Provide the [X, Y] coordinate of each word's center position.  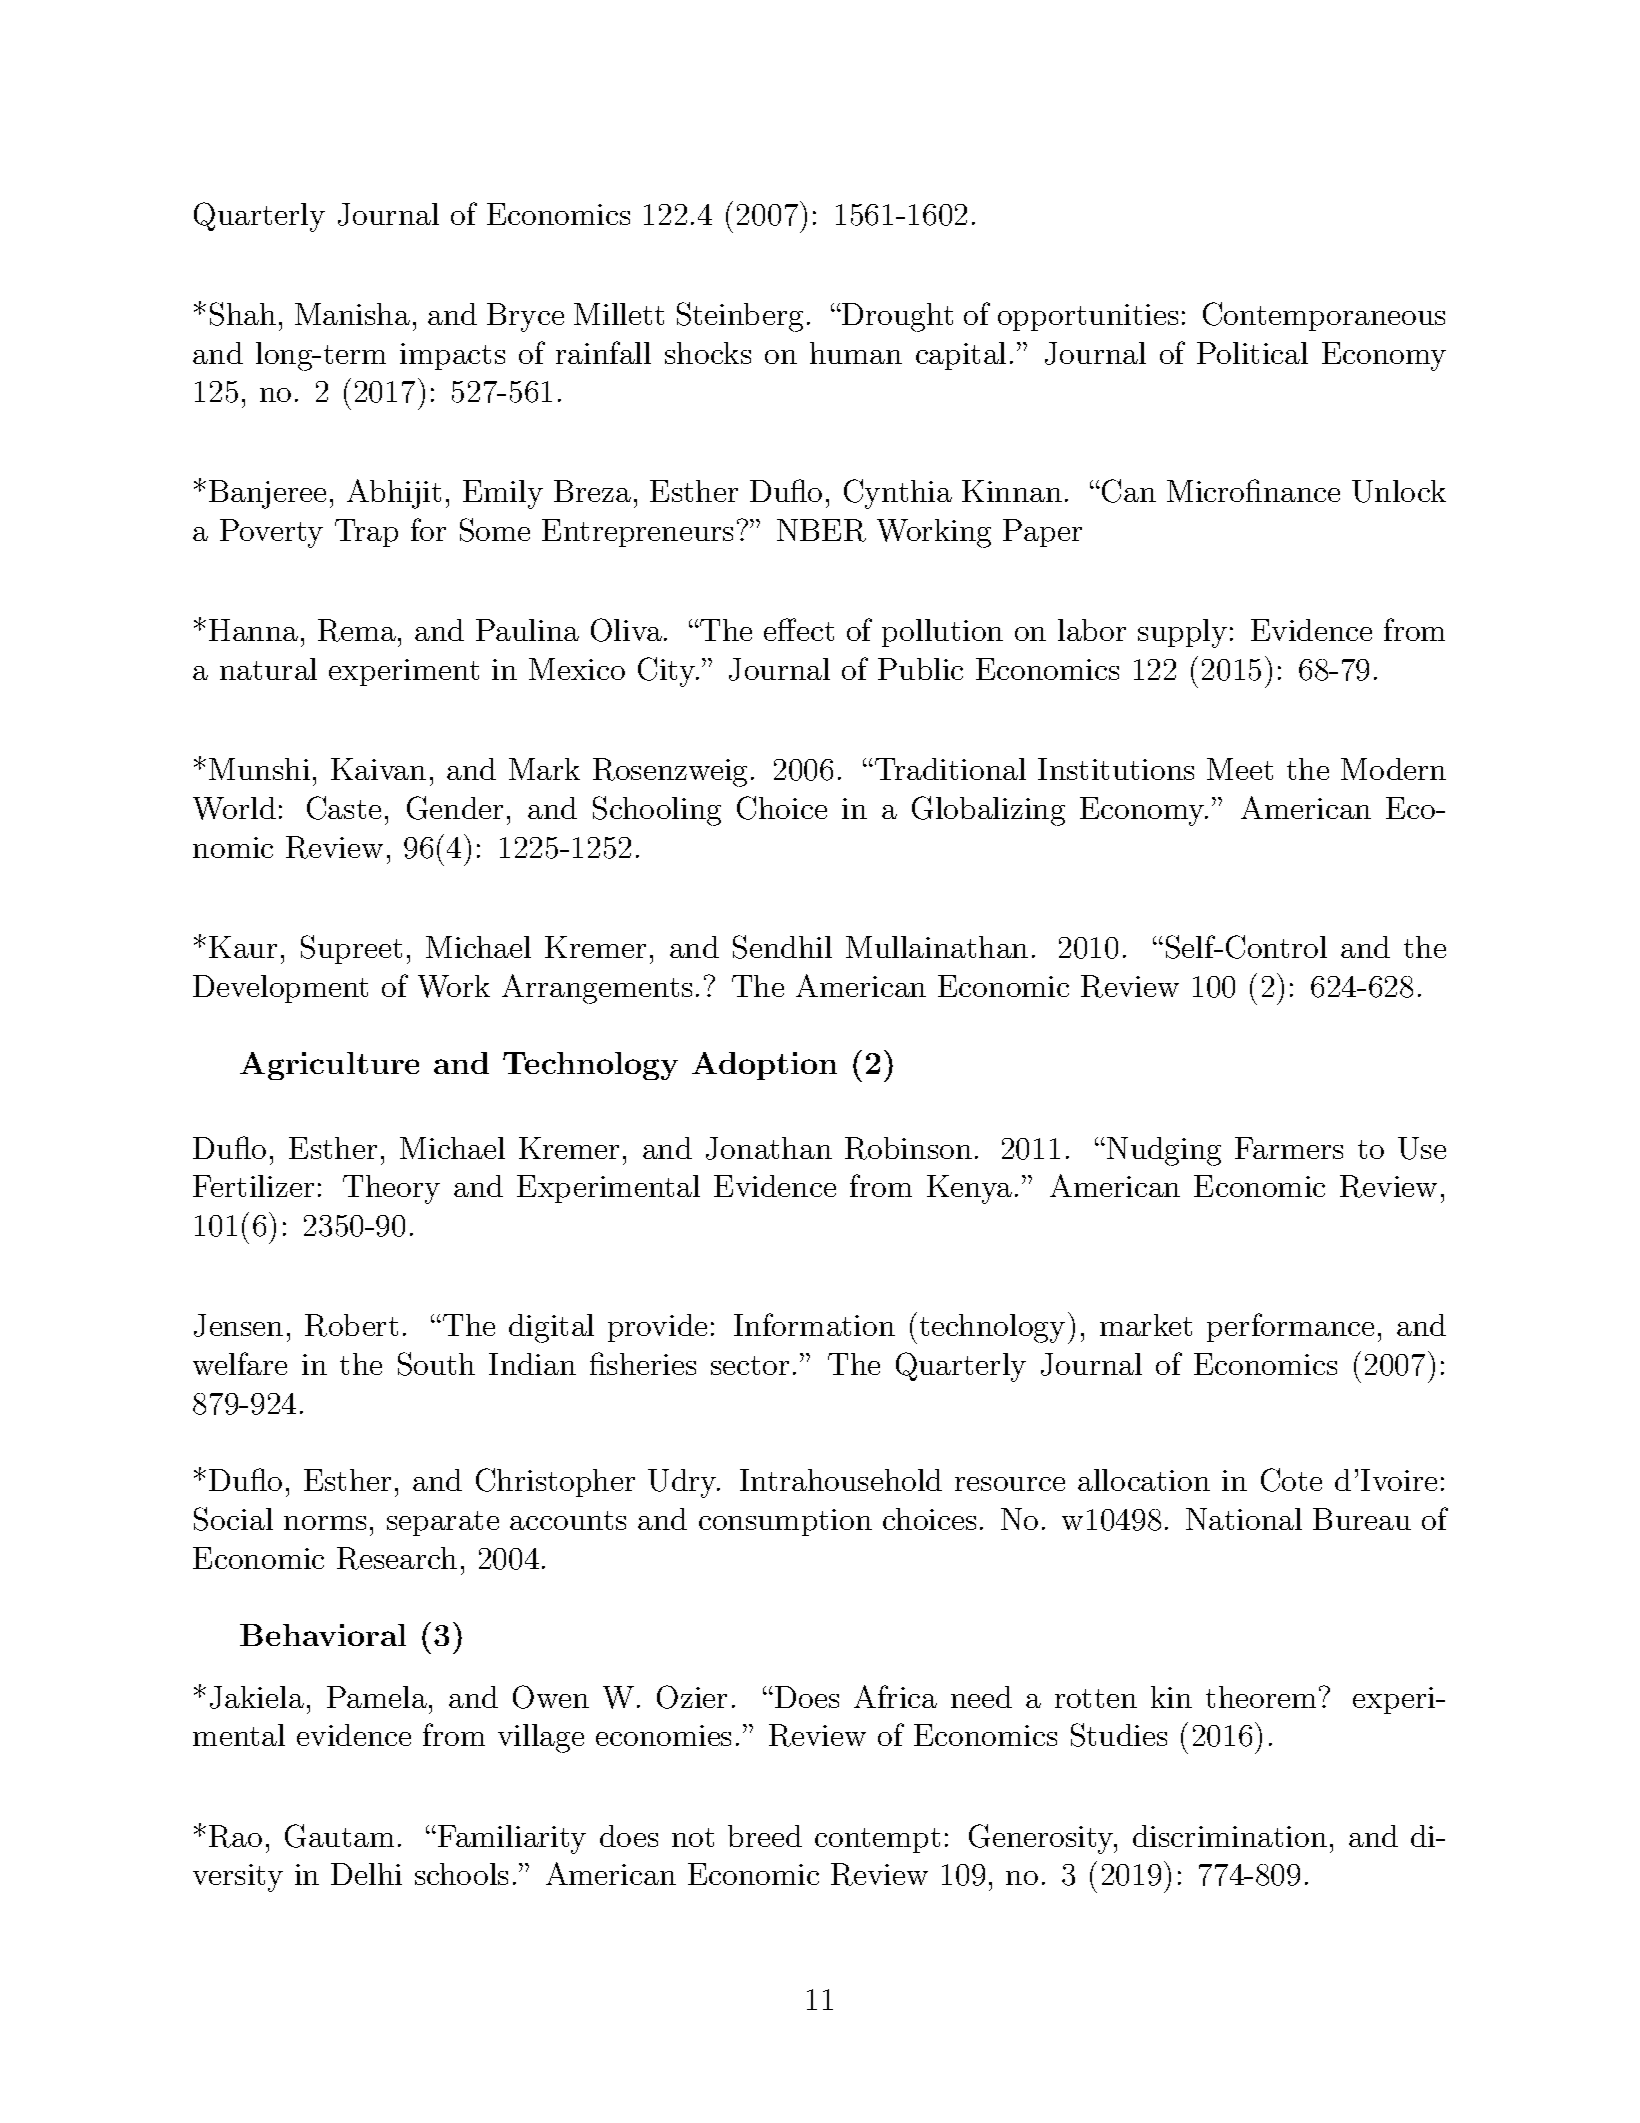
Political [1252, 353]
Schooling [657, 811]
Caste [344, 808]
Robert [351, 1325]
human [856, 353]
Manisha [352, 314]
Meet [1240, 769]
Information [814, 1324]
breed [765, 1836]
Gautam [339, 1836]
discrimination [1230, 1836]
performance [1290, 1327]
